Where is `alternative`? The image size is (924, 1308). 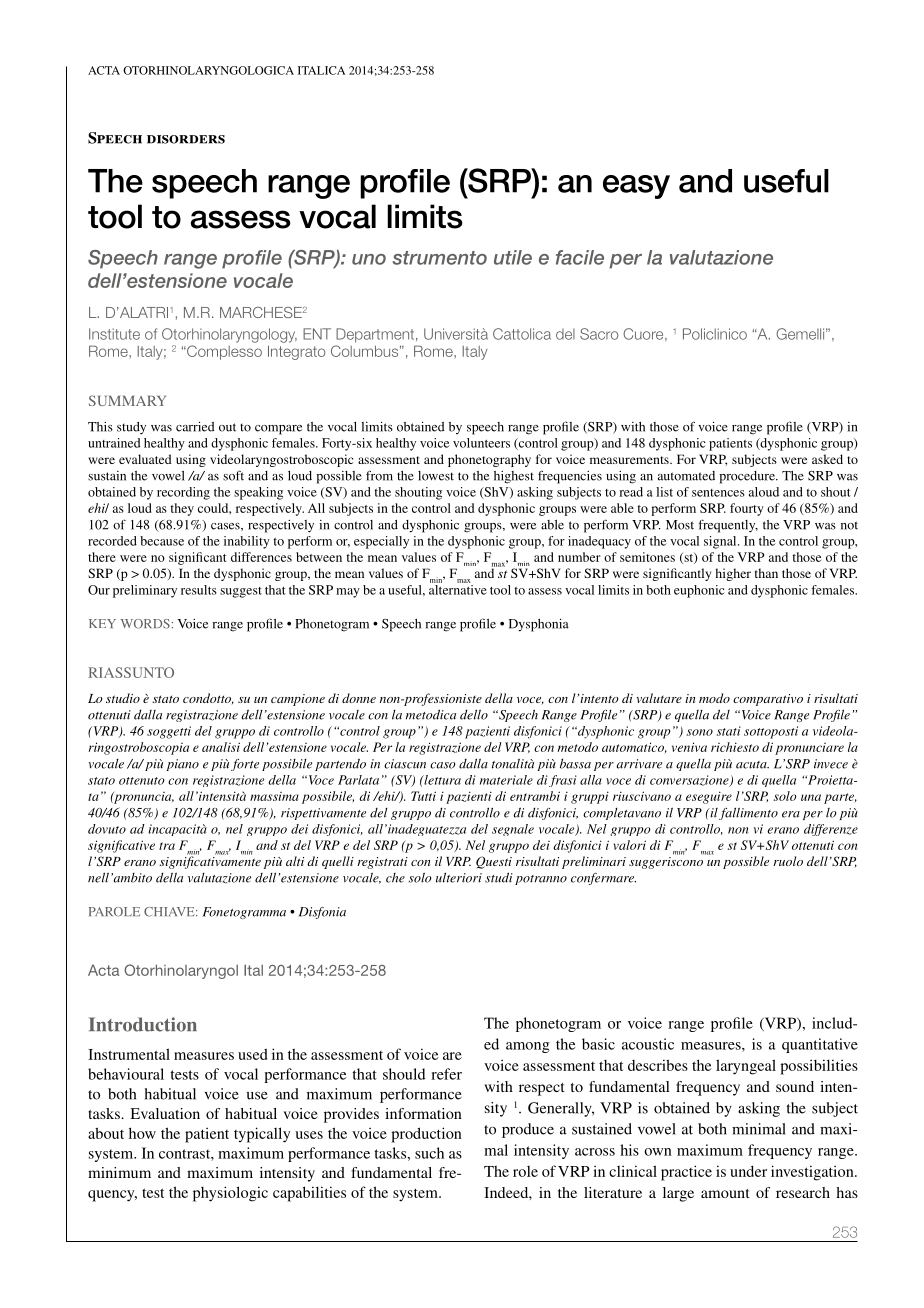
alternative is located at coordinates (458, 588).
